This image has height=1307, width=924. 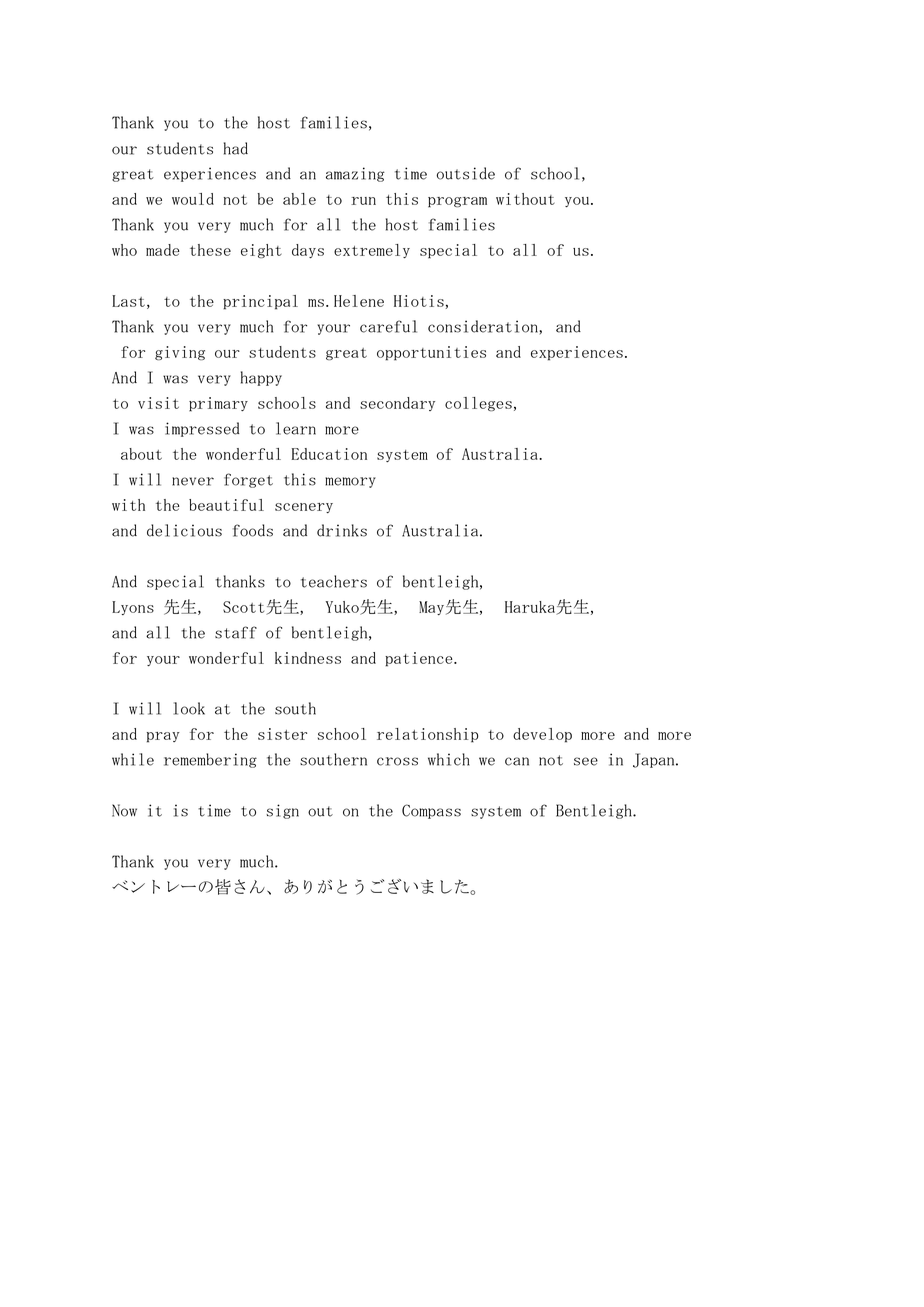 I want to click on outside, so click(x=466, y=173).
